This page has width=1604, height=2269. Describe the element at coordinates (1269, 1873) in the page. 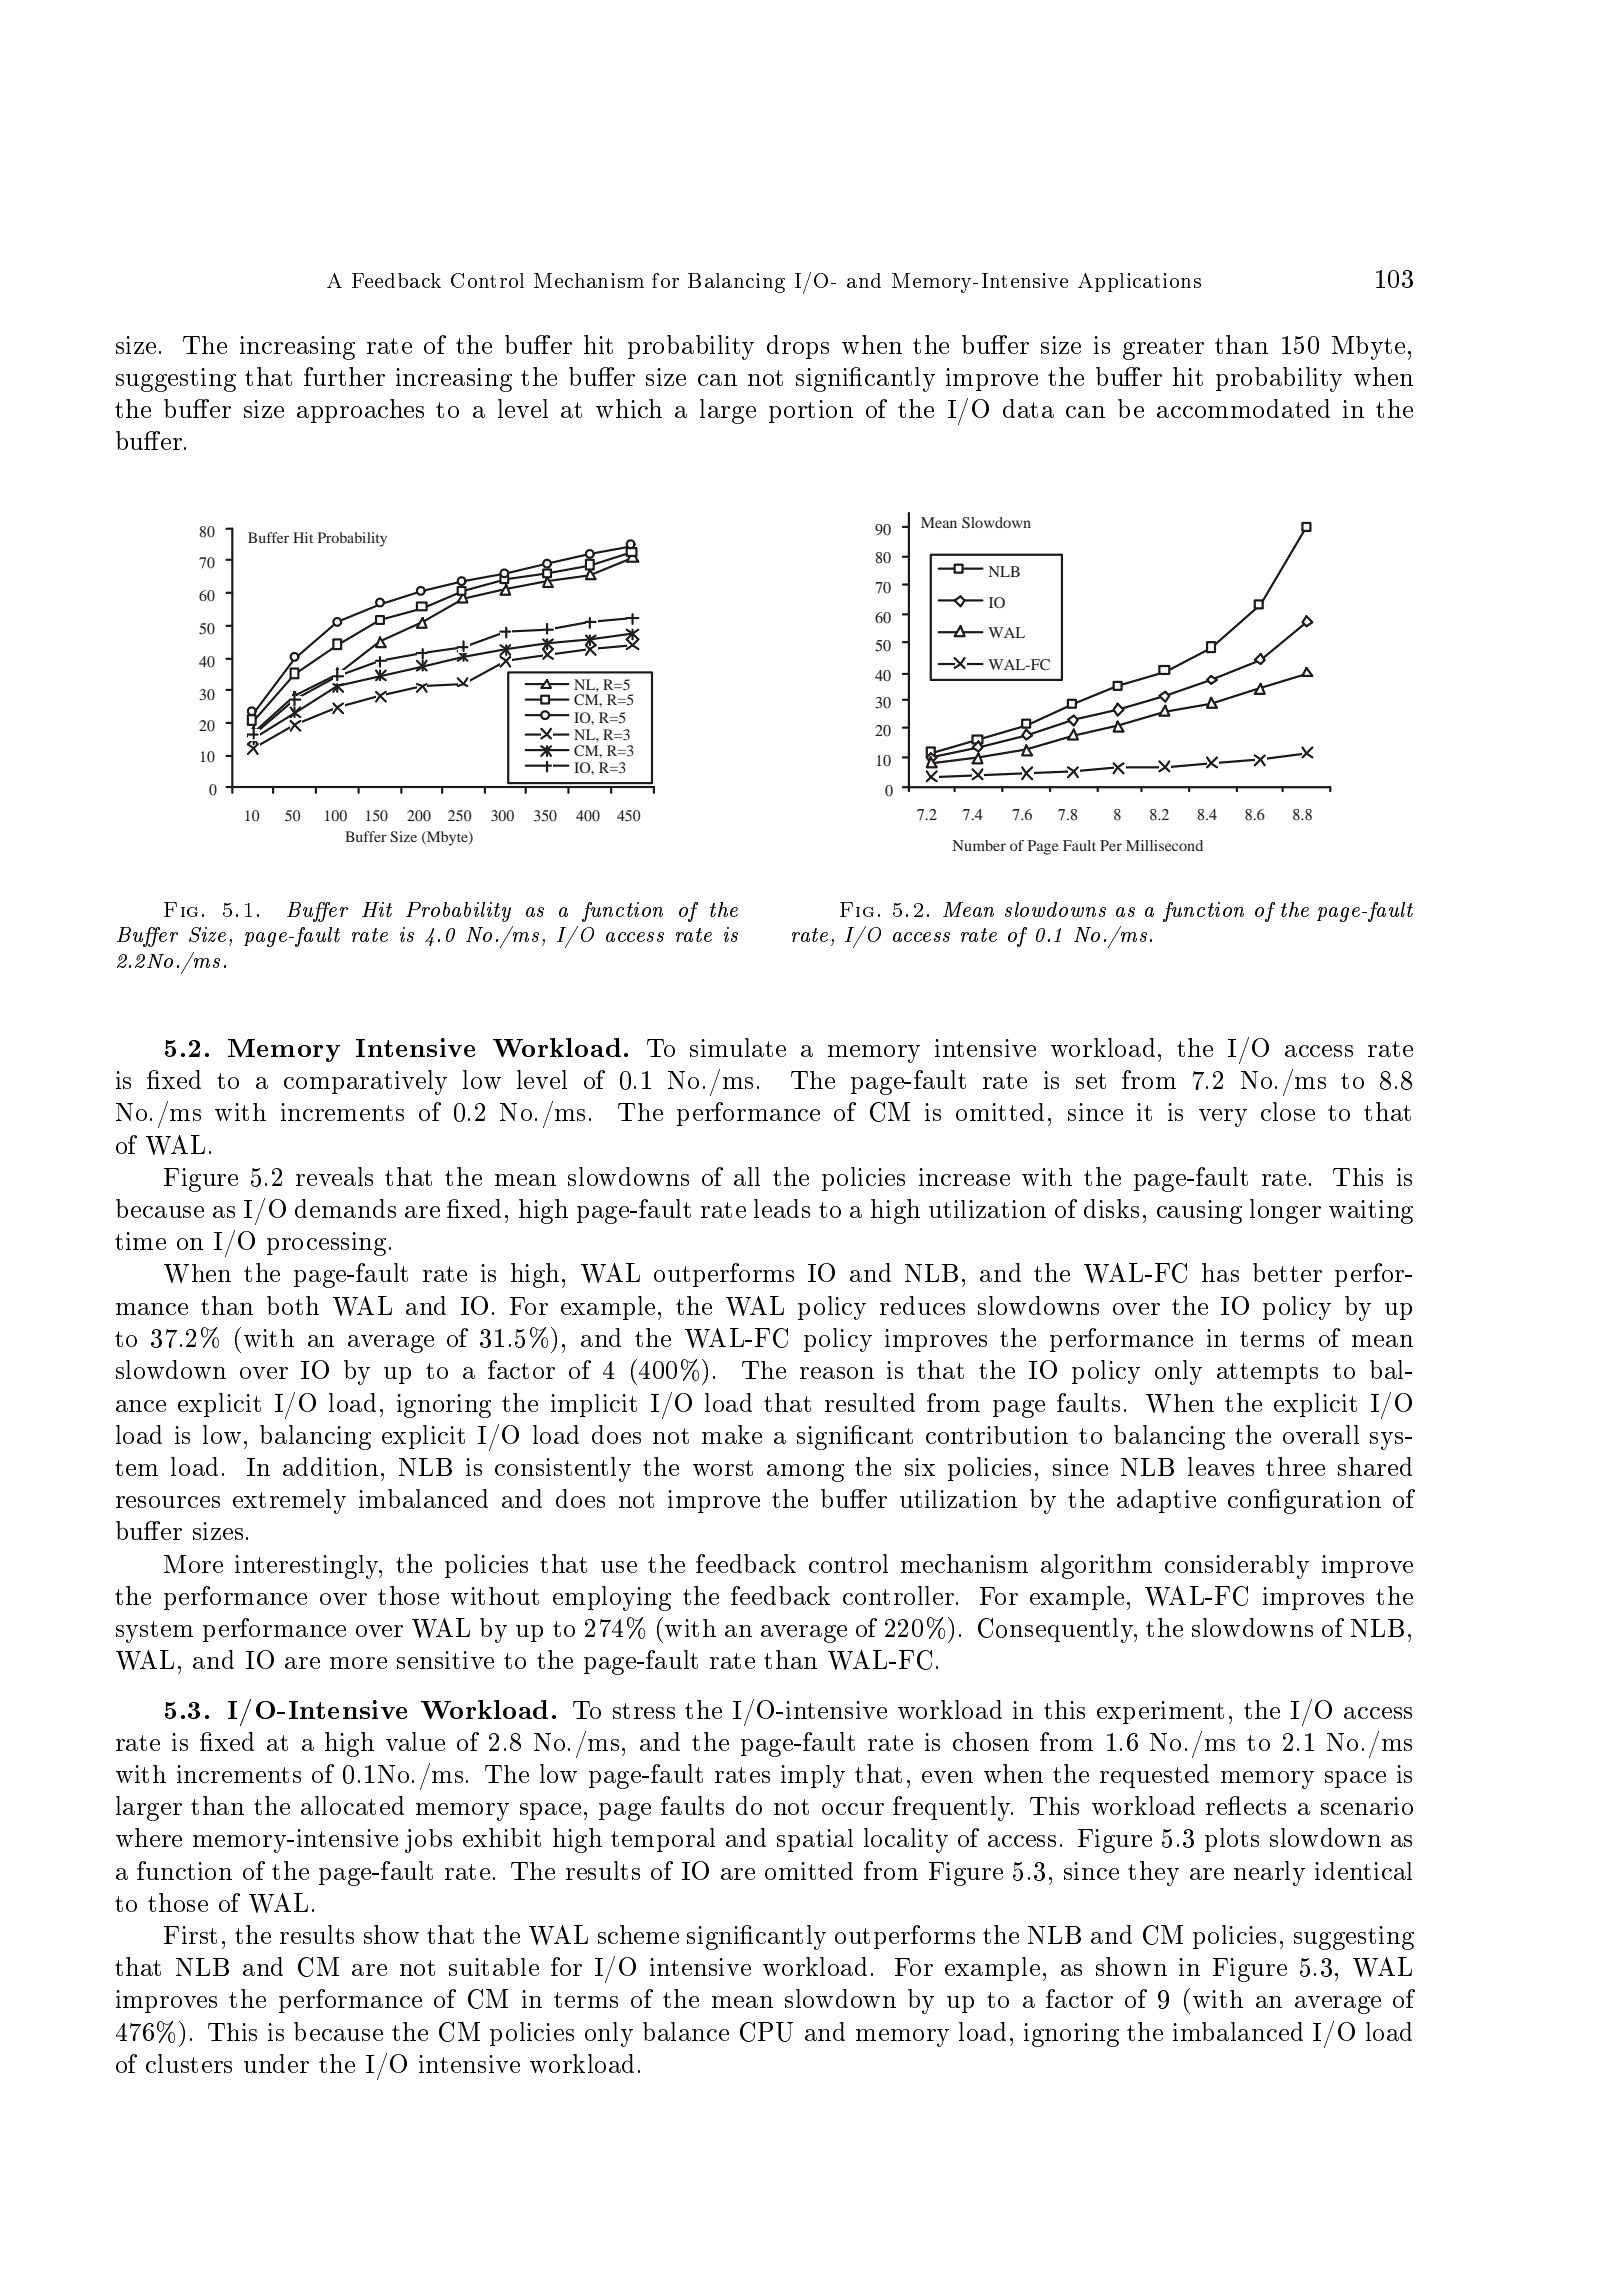

I see `nearly` at that location.
